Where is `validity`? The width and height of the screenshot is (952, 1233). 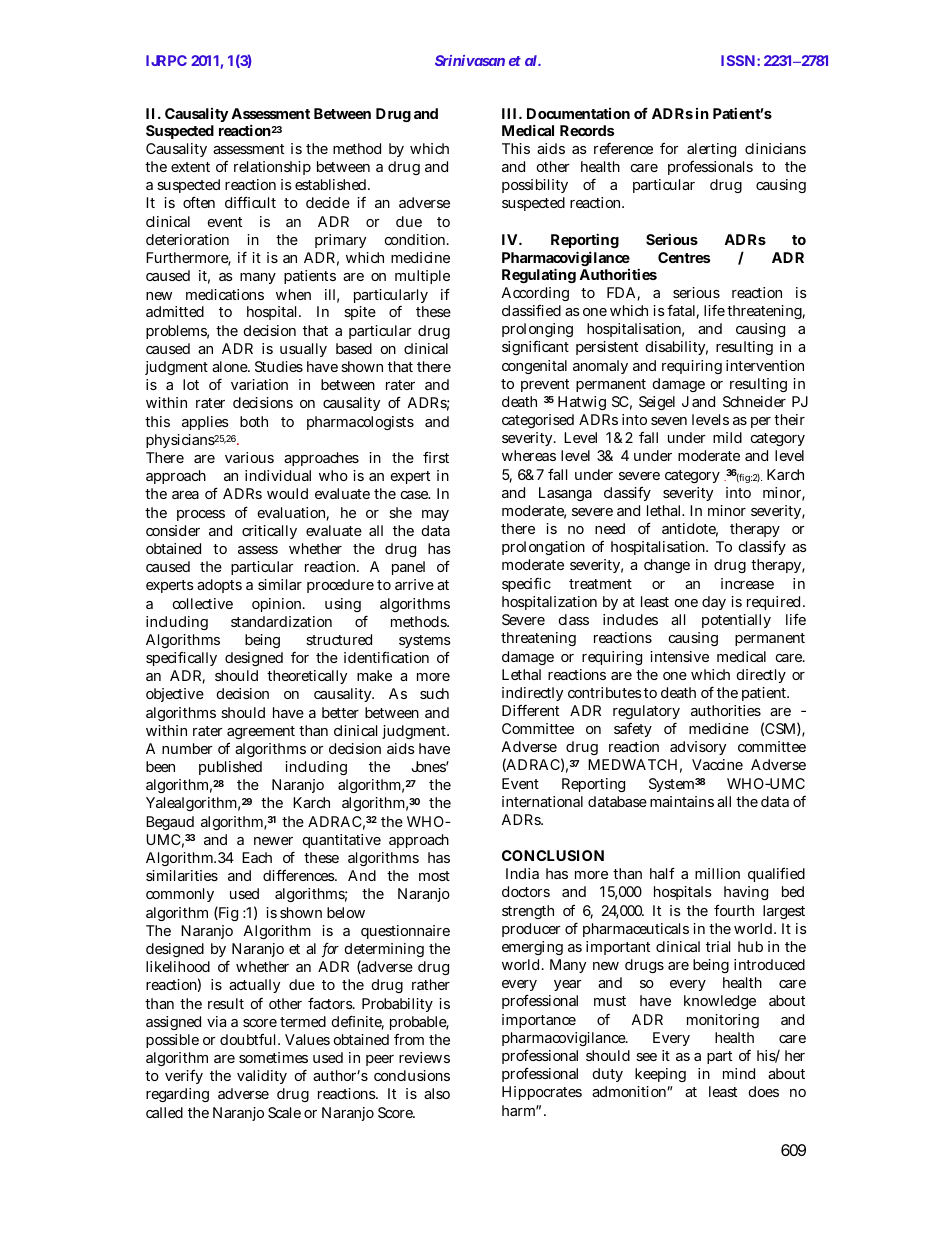
validity is located at coordinates (262, 1077).
